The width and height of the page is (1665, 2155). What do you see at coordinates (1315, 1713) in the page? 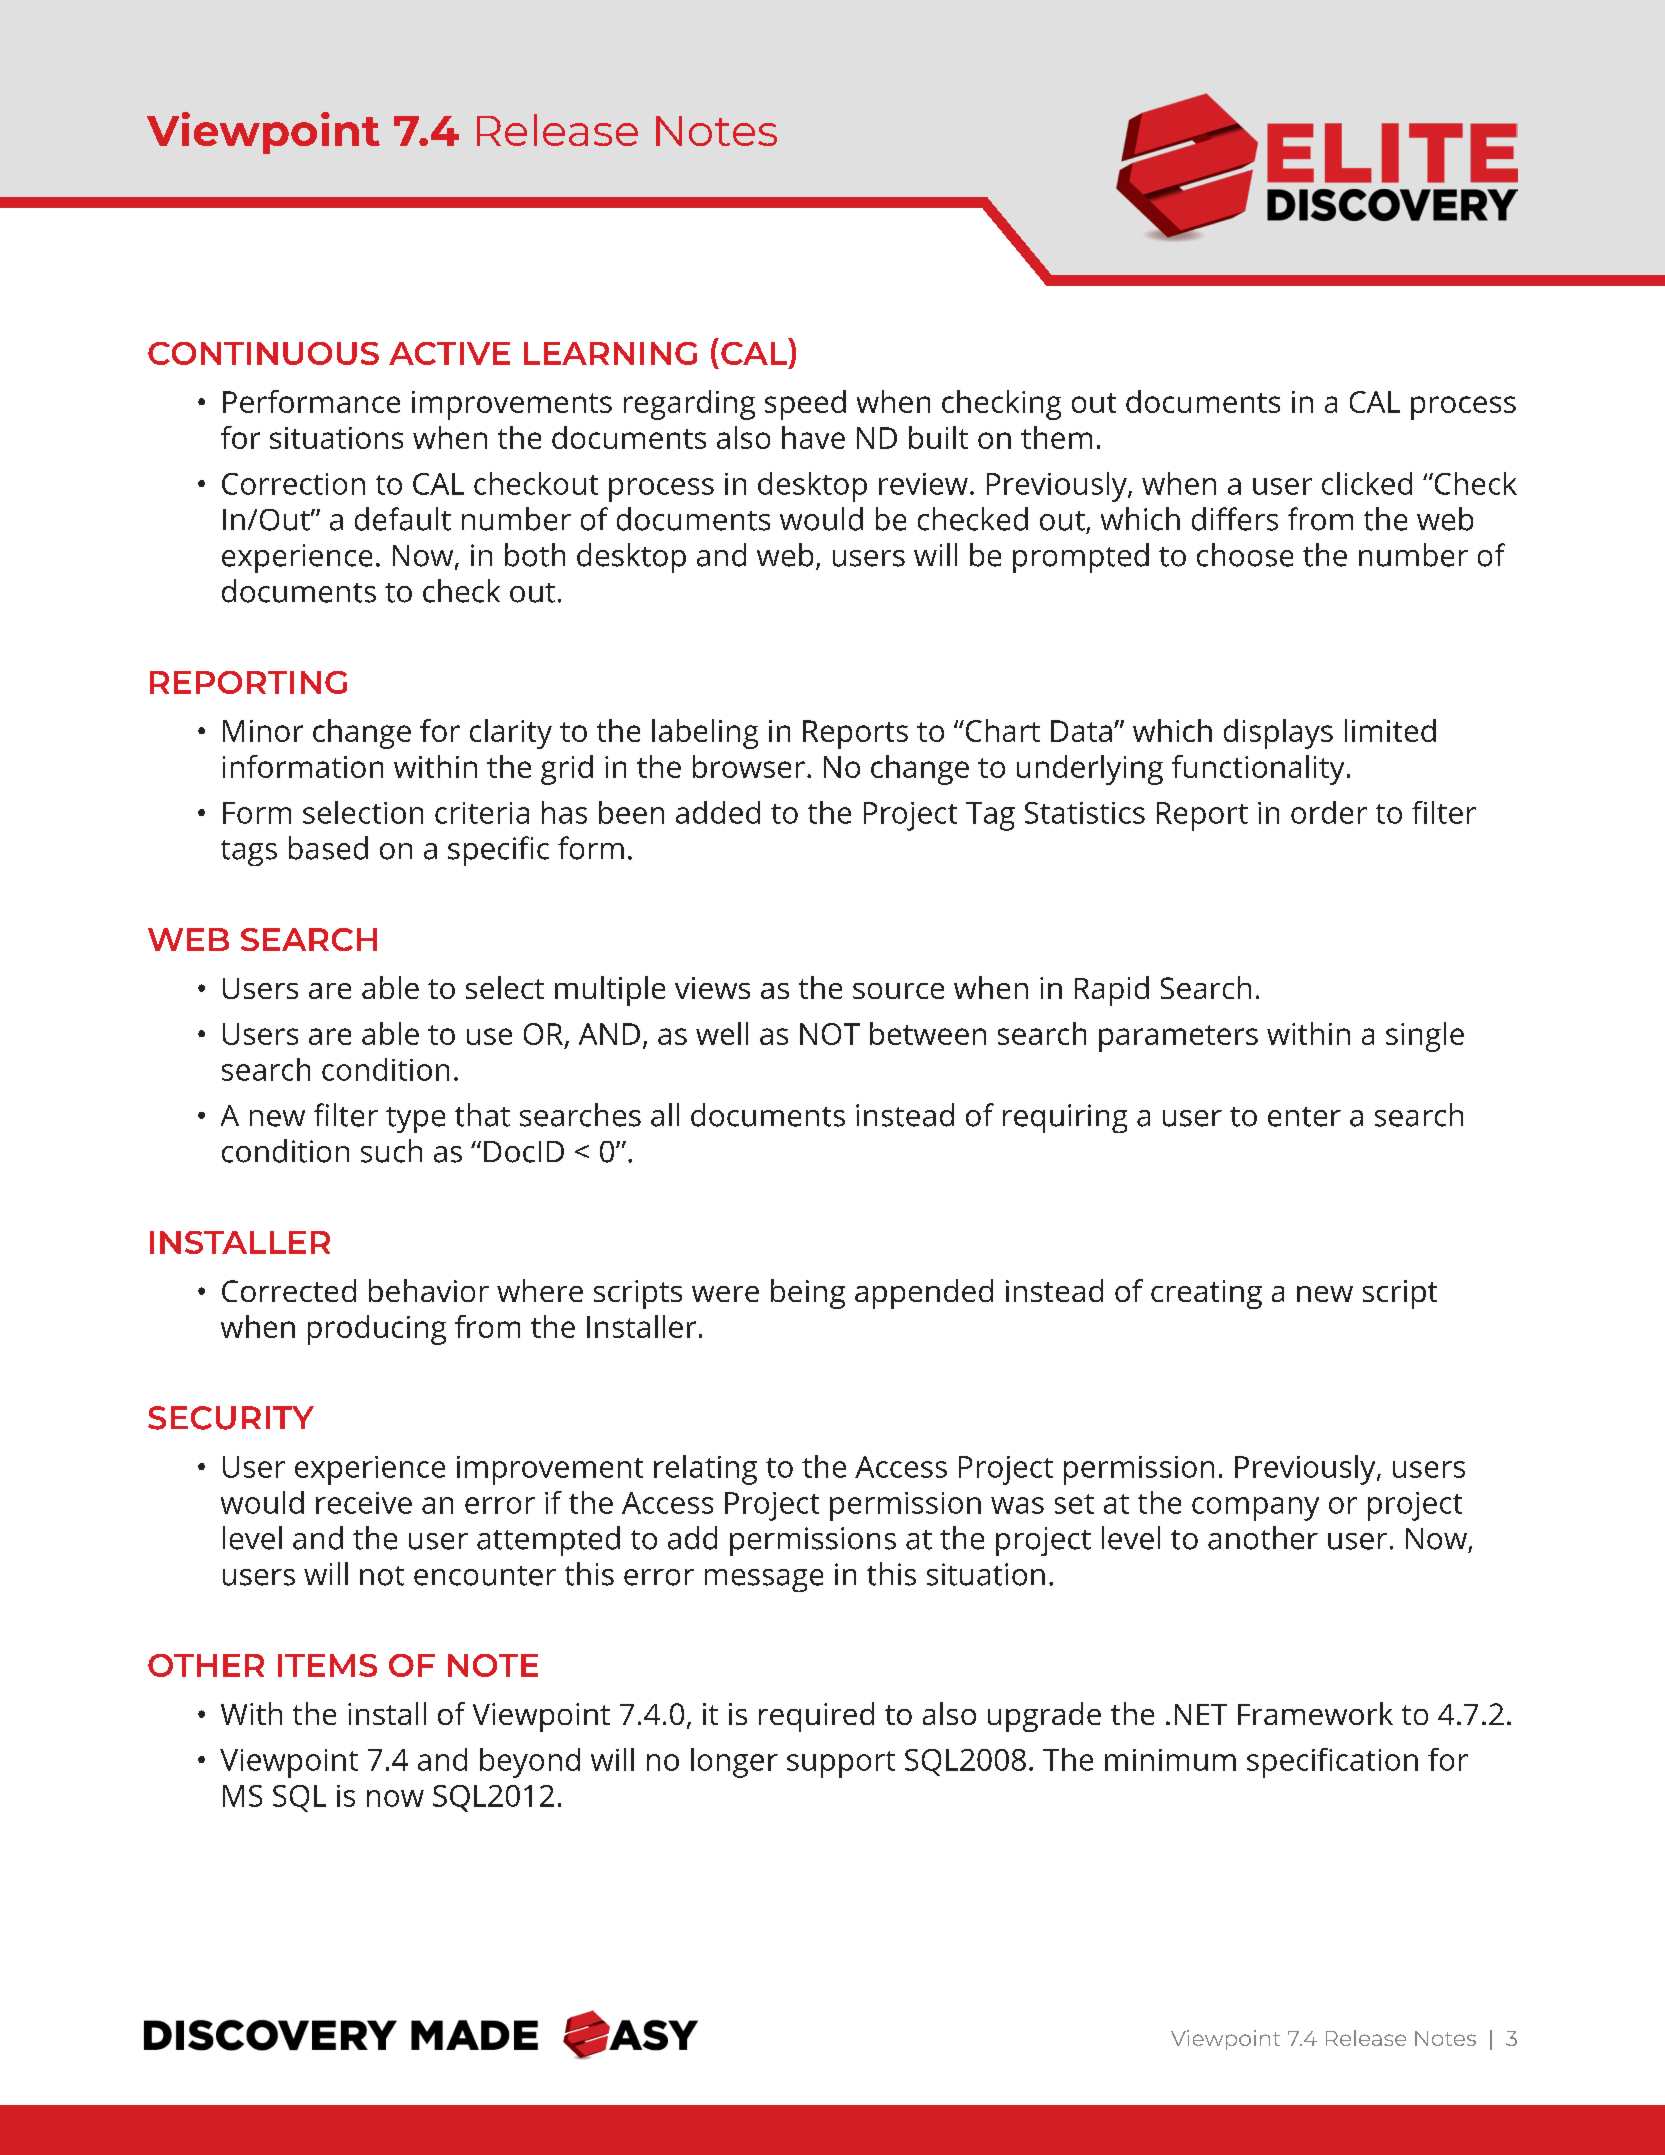
I see `Framework` at bounding box center [1315, 1713].
